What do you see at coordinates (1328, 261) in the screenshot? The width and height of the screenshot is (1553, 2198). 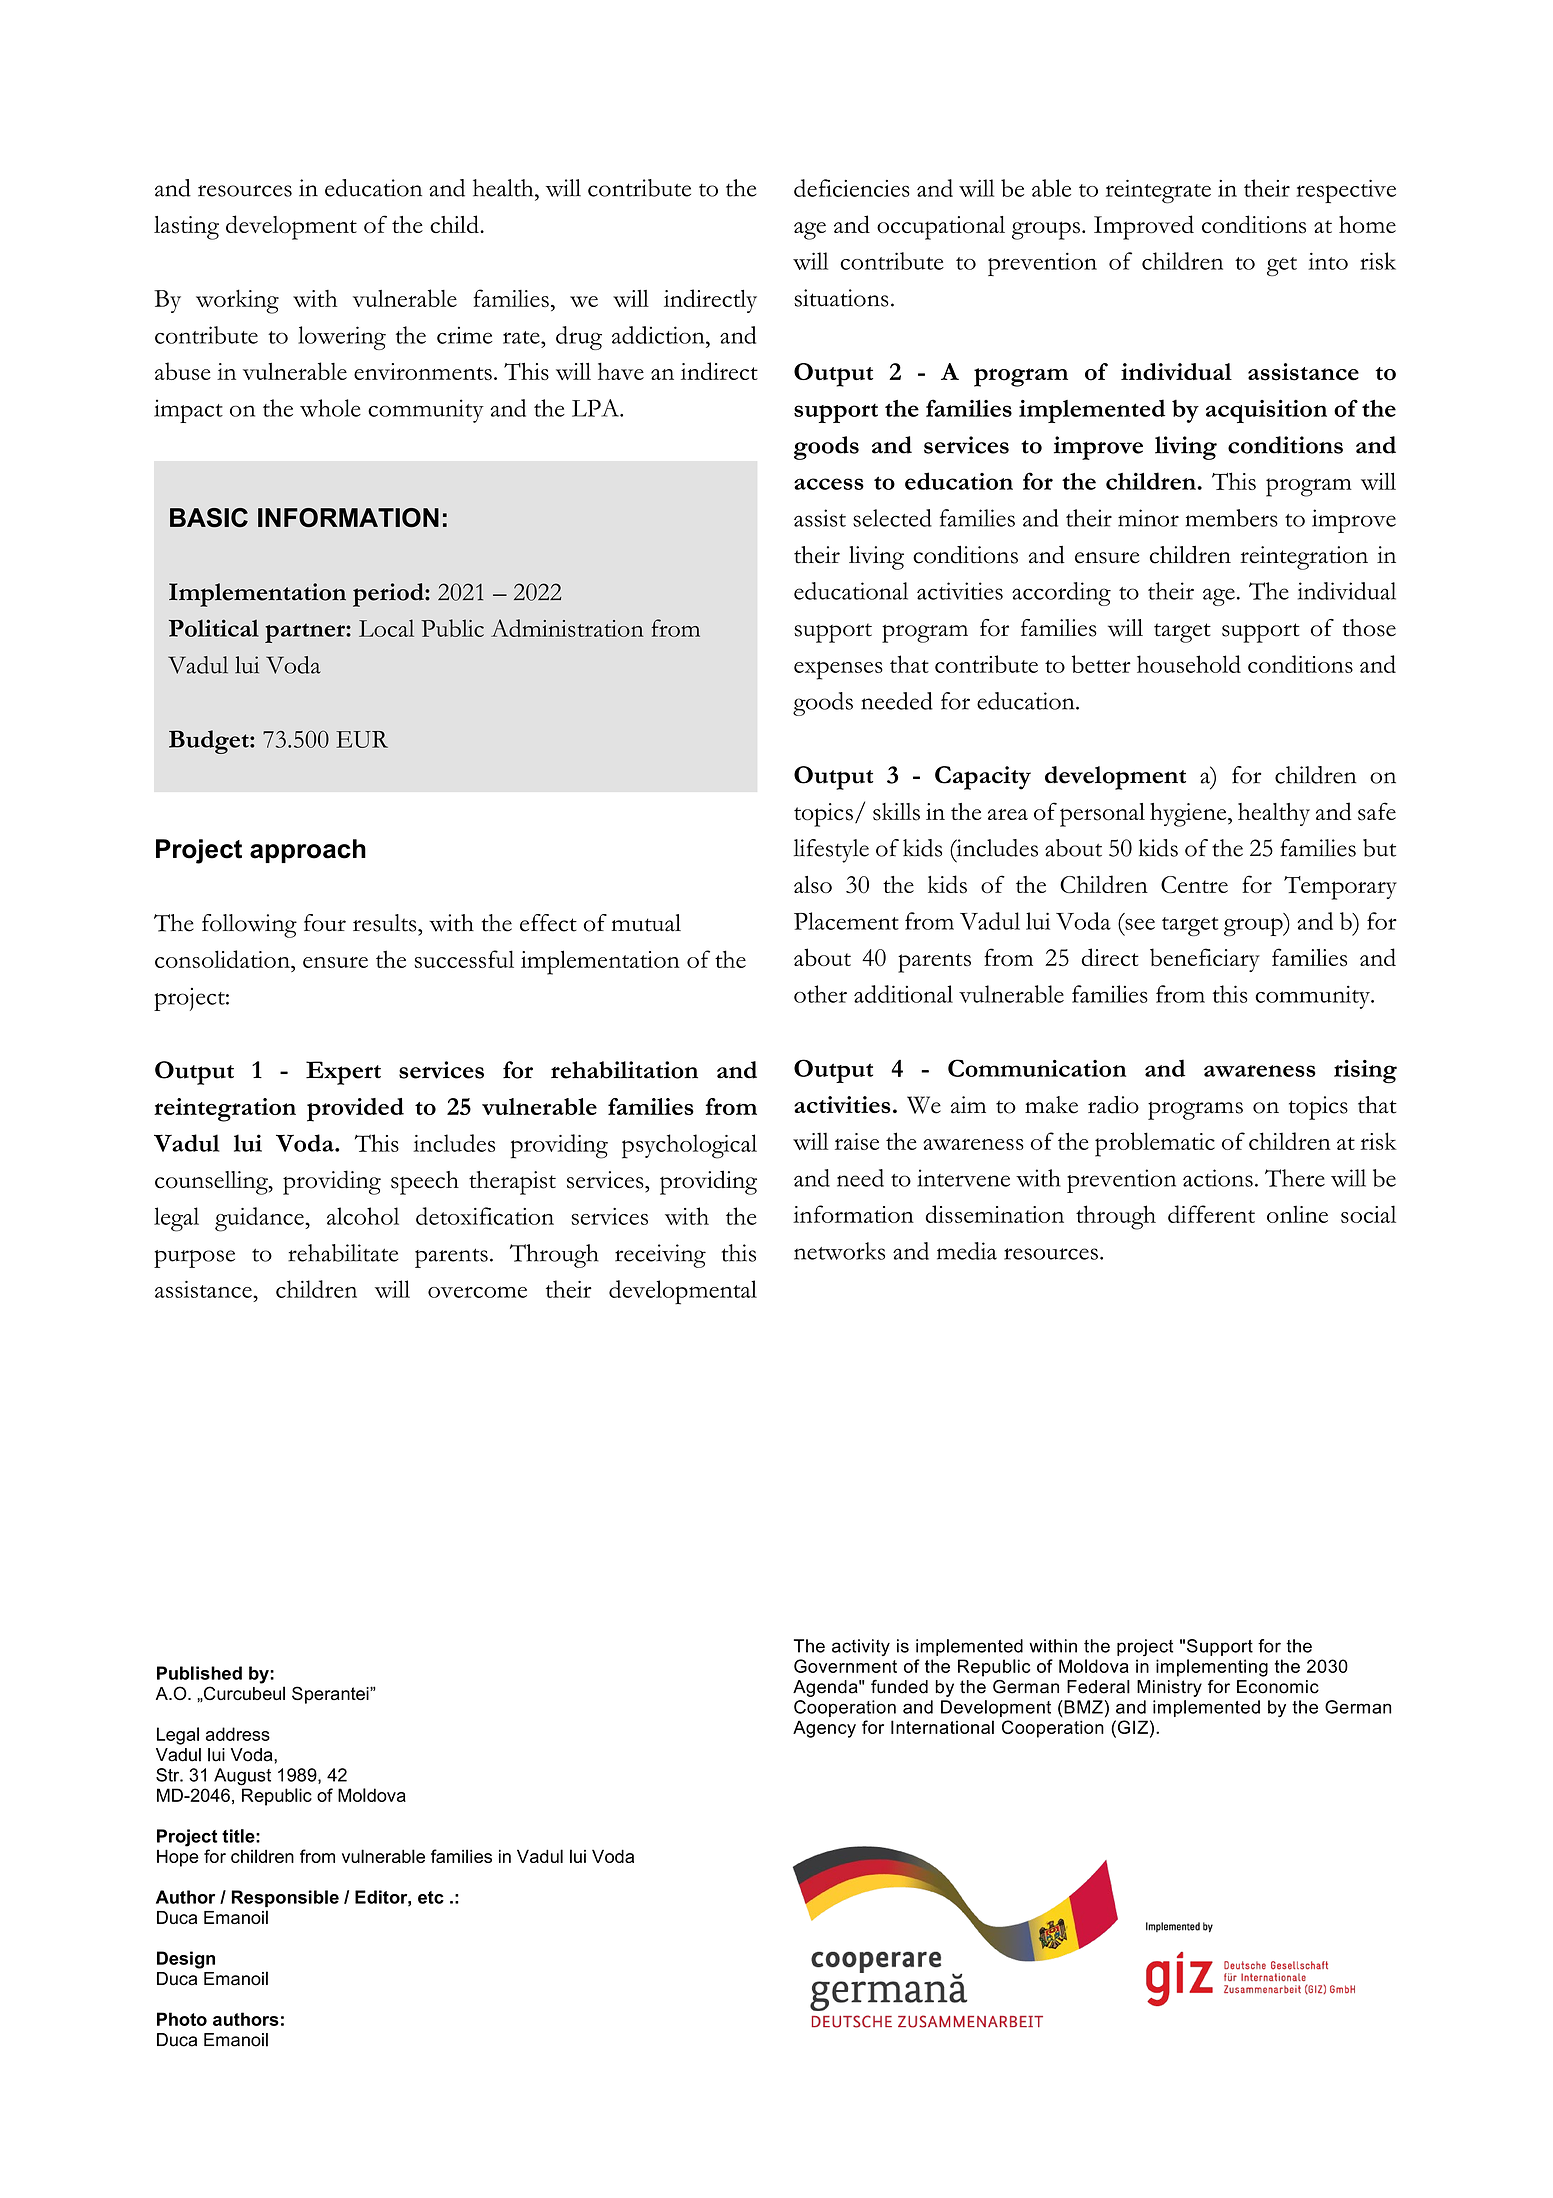 I see `into` at bounding box center [1328, 261].
